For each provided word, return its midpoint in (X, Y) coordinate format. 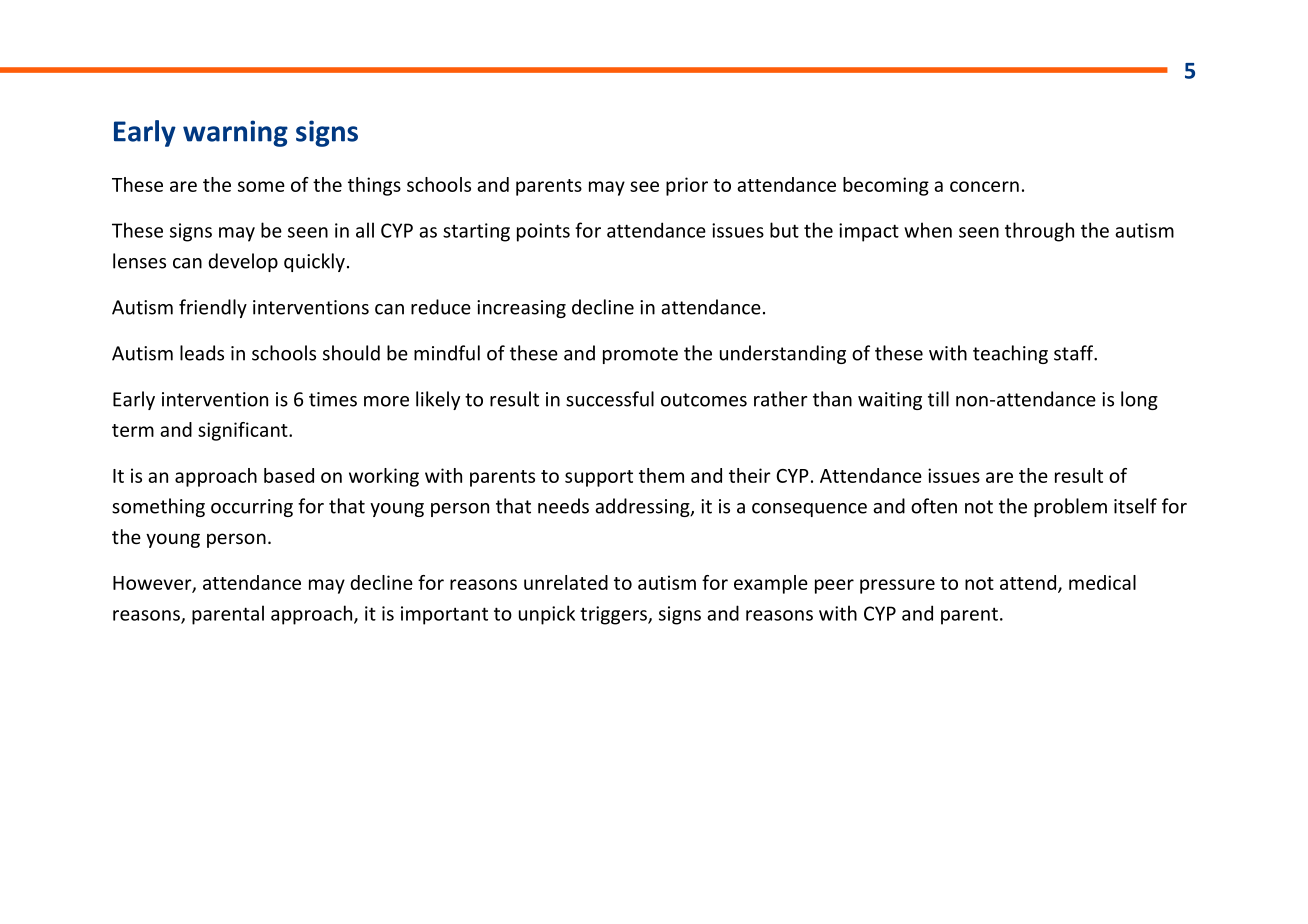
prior (687, 186)
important (444, 615)
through (1039, 232)
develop (243, 262)
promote (640, 355)
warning (235, 133)
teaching (1010, 354)
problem (1070, 507)
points (543, 232)
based (289, 475)
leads (202, 353)
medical (1102, 582)
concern (984, 186)
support (599, 478)
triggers (614, 615)
